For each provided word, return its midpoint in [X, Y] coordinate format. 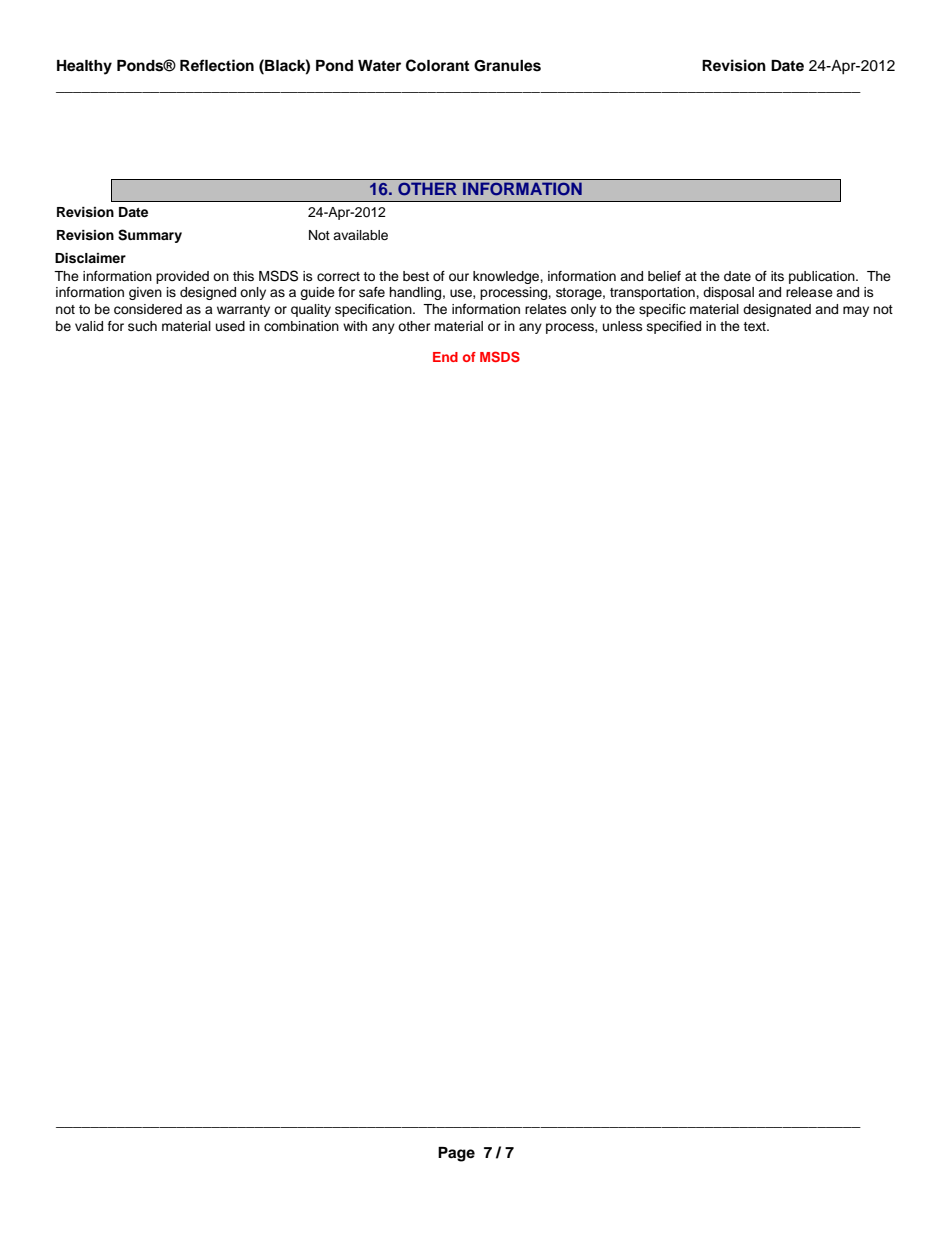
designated [777, 310]
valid [89, 326]
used [230, 326]
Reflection [217, 65]
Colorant [437, 65]
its [777, 276]
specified [674, 327]
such [142, 326]
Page [456, 1154]
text [755, 326]
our [459, 277]
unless [623, 326]
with [355, 326]
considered [148, 309]
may [856, 311]
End [445, 357]
